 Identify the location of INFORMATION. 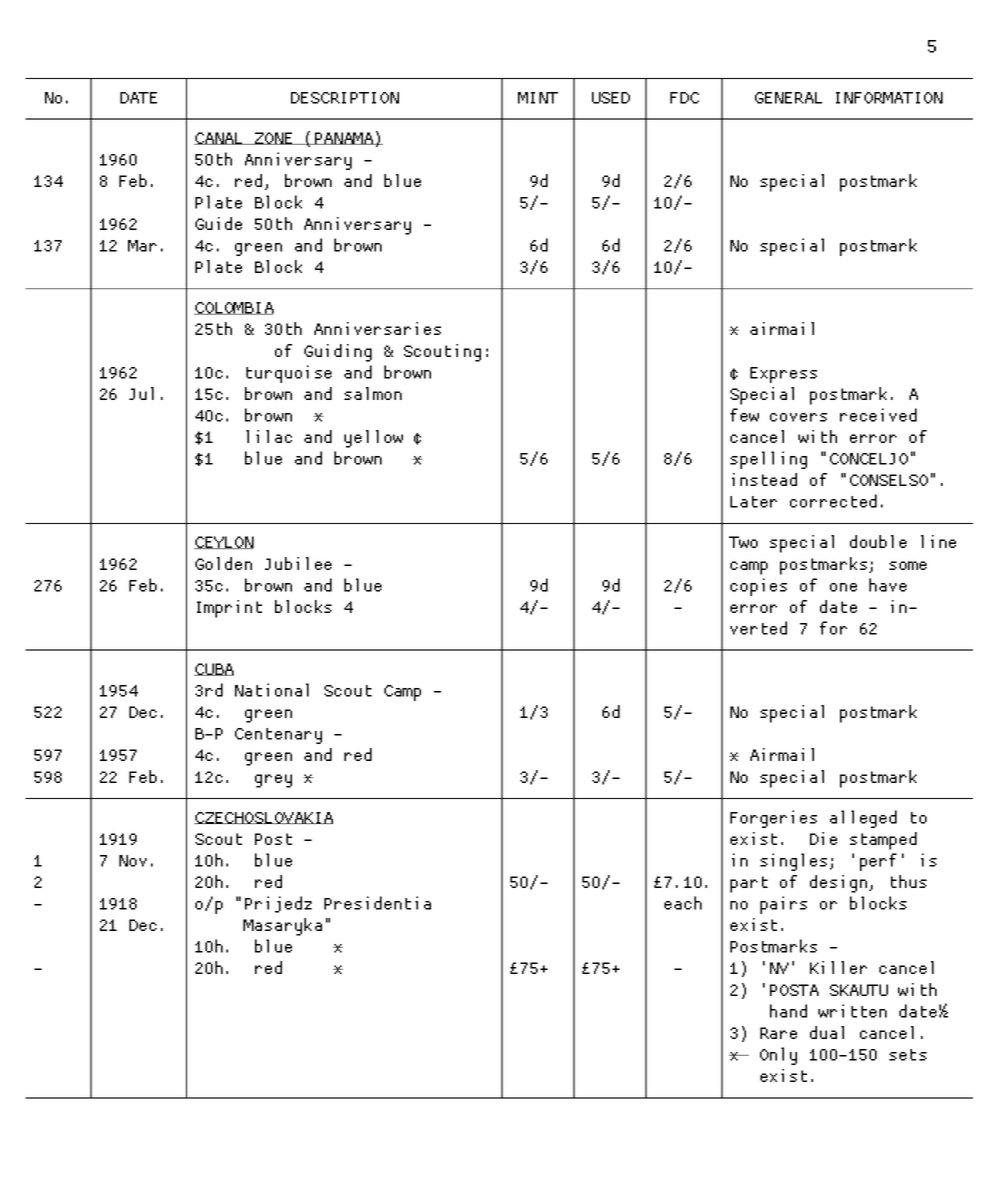
(889, 98).
